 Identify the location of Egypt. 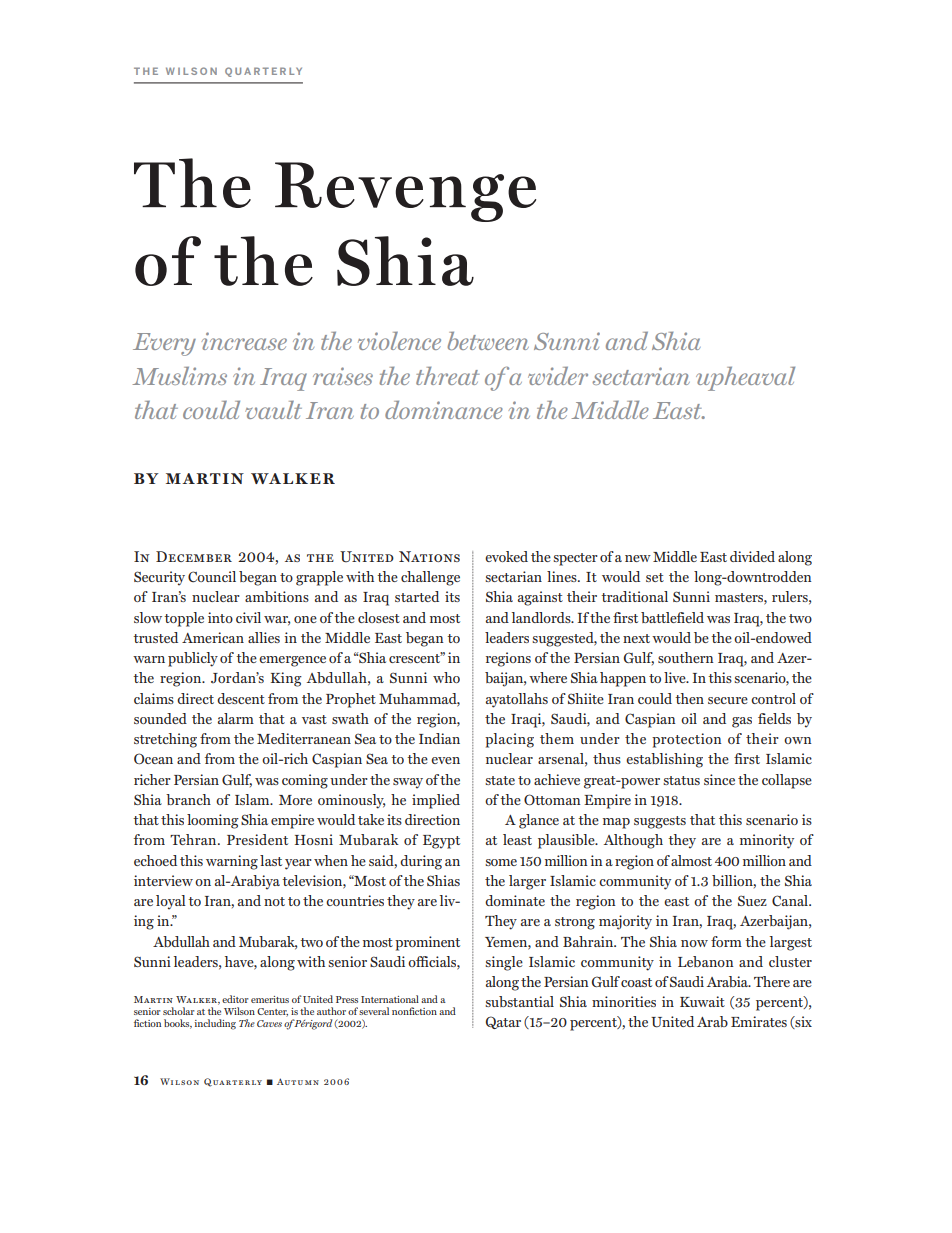
(441, 842).
